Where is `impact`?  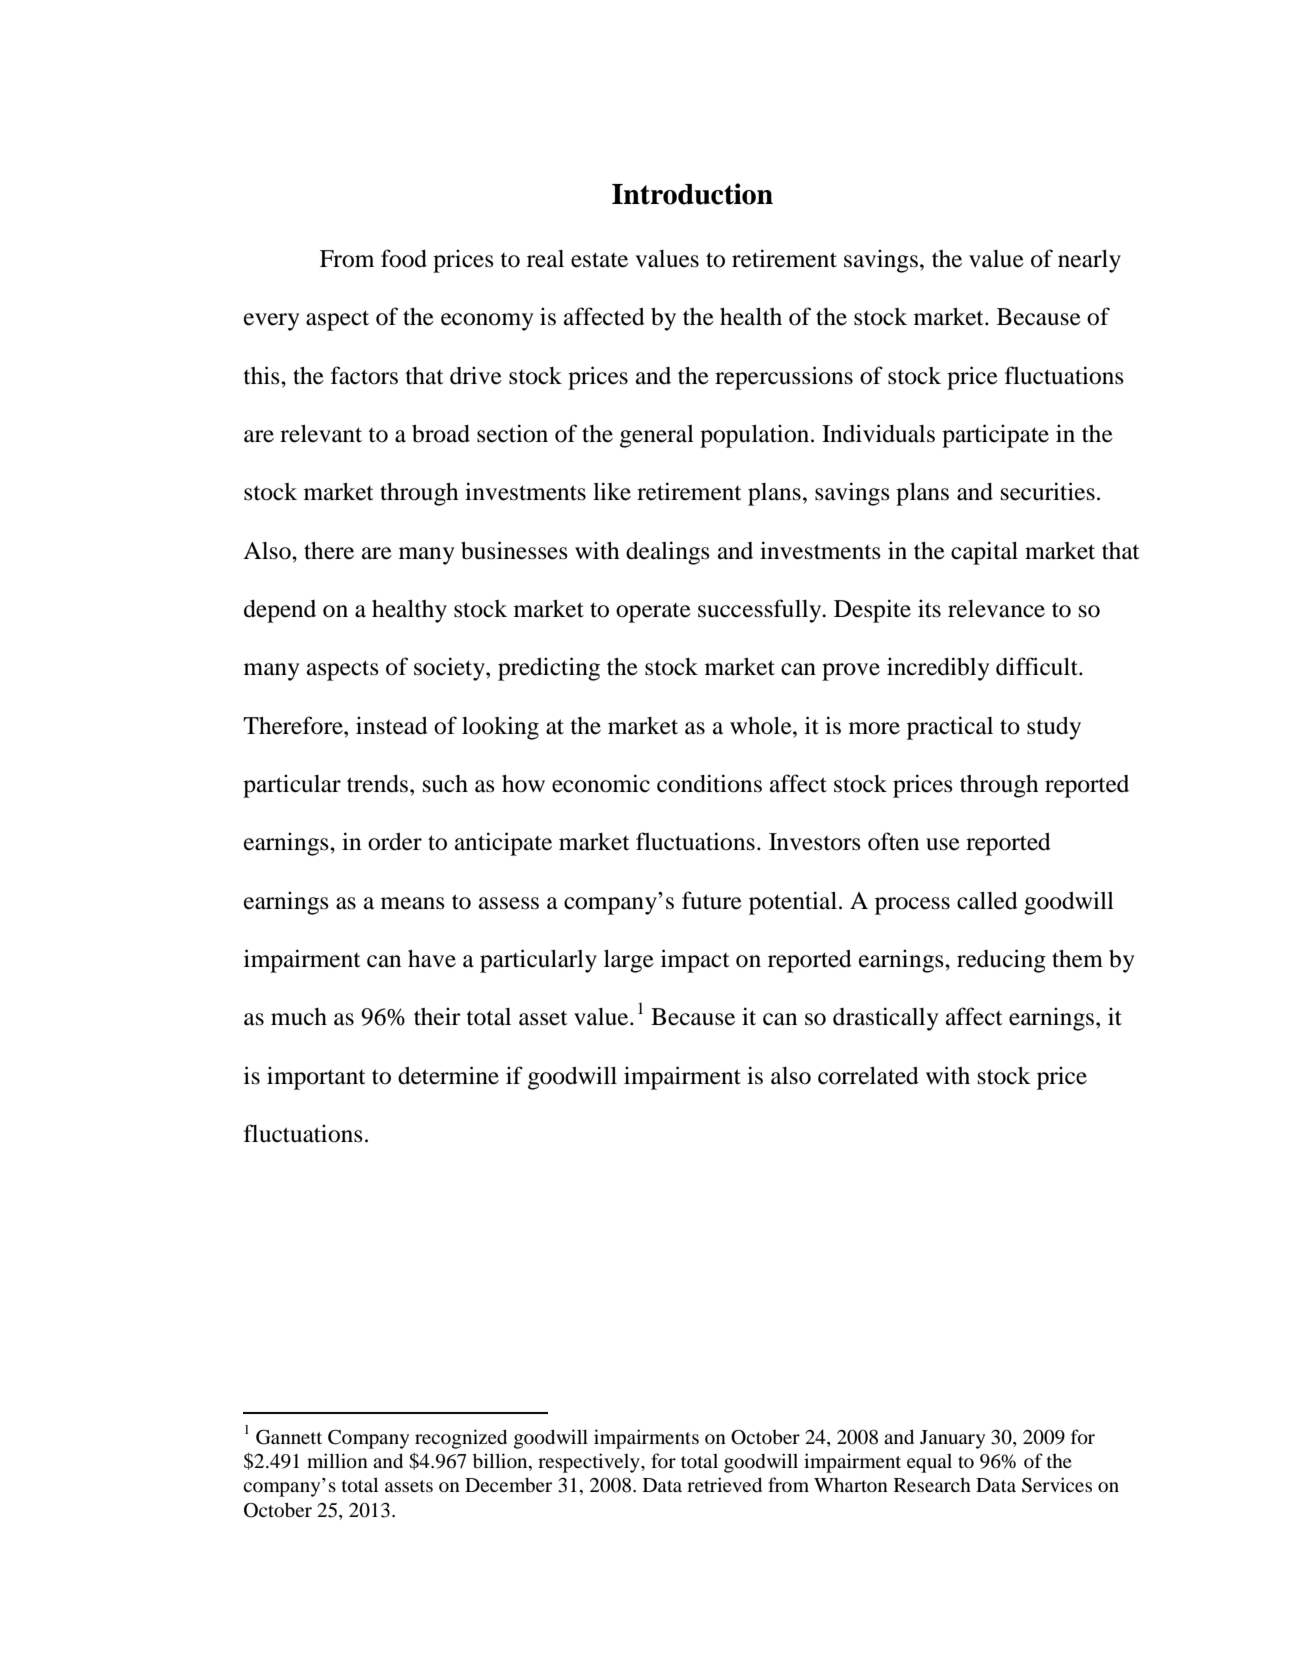
impact is located at coordinates (695, 961).
